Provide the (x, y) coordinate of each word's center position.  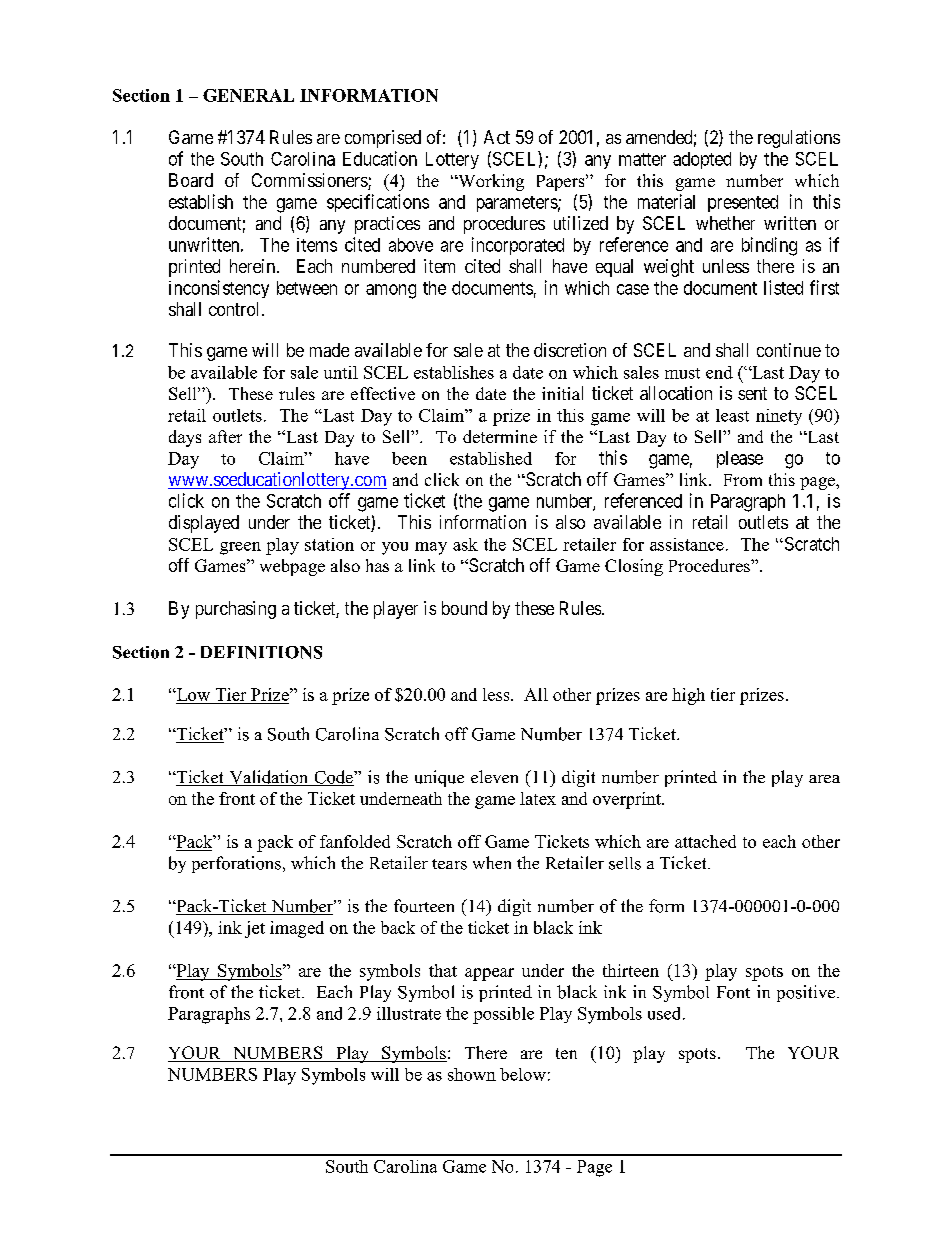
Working (490, 182)
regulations (799, 139)
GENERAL (248, 95)
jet (255, 929)
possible (503, 1015)
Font (733, 992)
